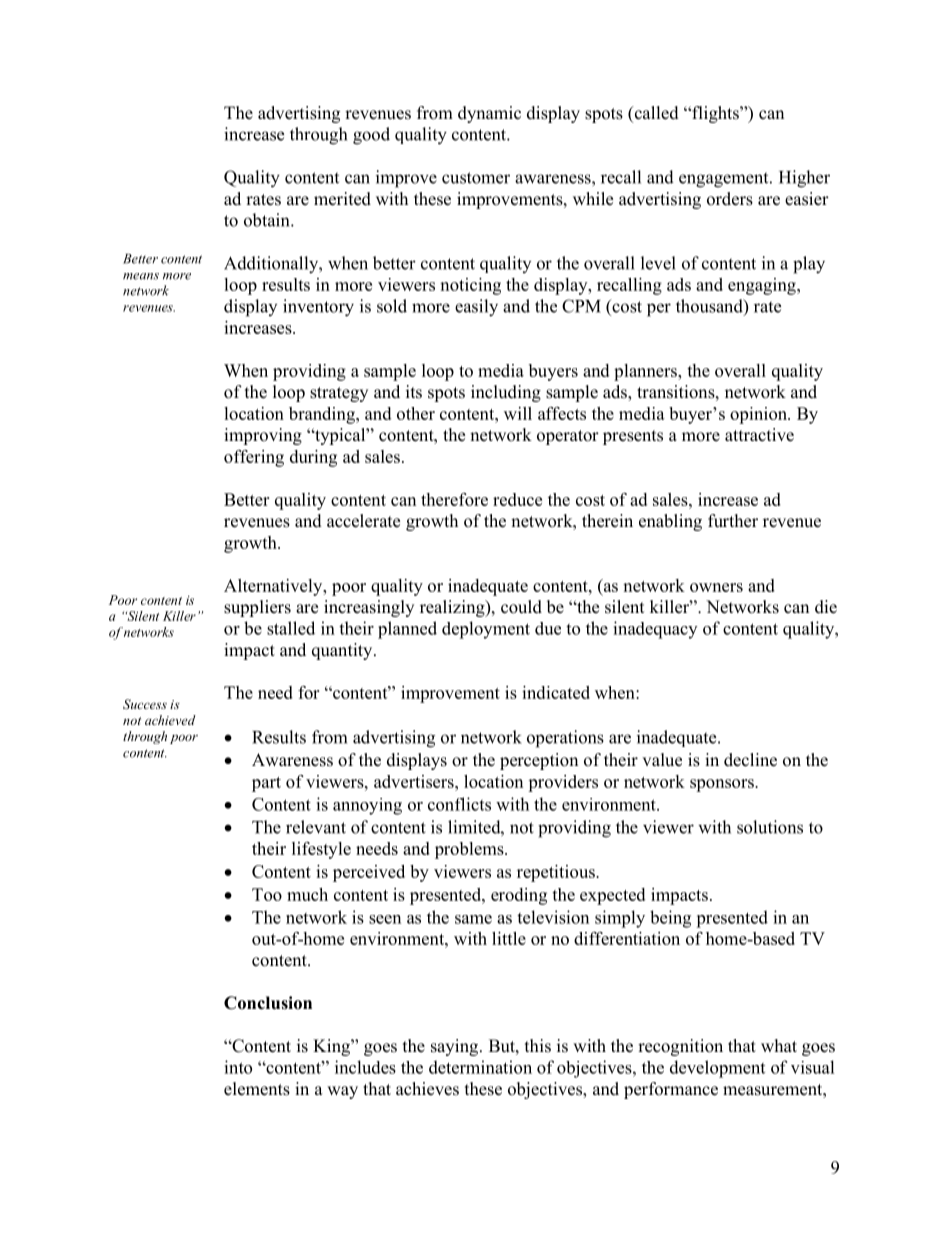 The image size is (952, 1233). What do you see at coordinates (759, 435) in the document?
I see `attractive` at bounding box center [759, 435].
